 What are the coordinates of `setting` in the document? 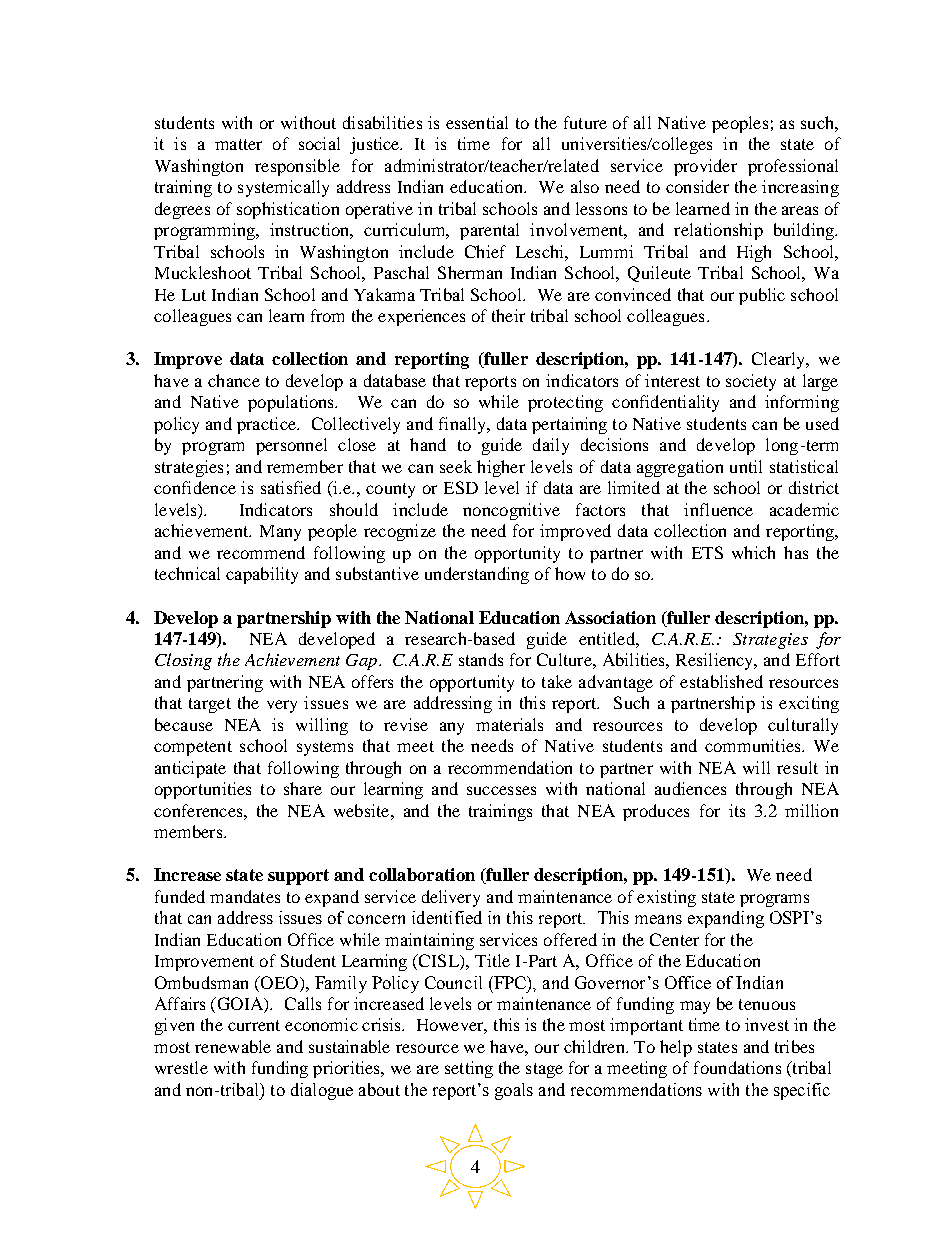 It's located at (469, 1069).
